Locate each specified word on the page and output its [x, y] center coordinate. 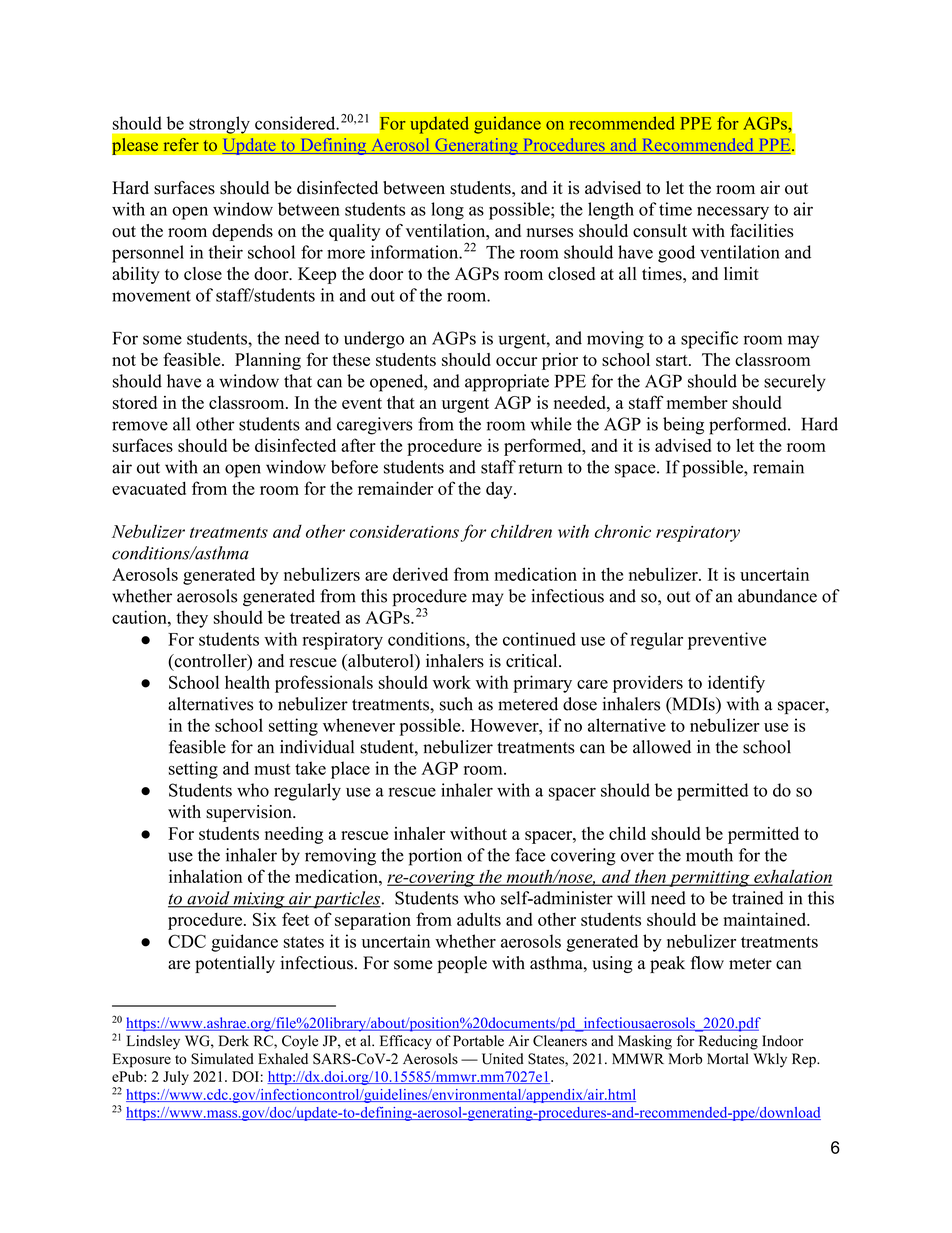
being [683, 426]
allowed [662, 747]
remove [140, 426]
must [272, 769]
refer [181, 144]
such [456, 704]
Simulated [222, 1059]
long [447, 211]
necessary [733, 213]
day [500, 490]
